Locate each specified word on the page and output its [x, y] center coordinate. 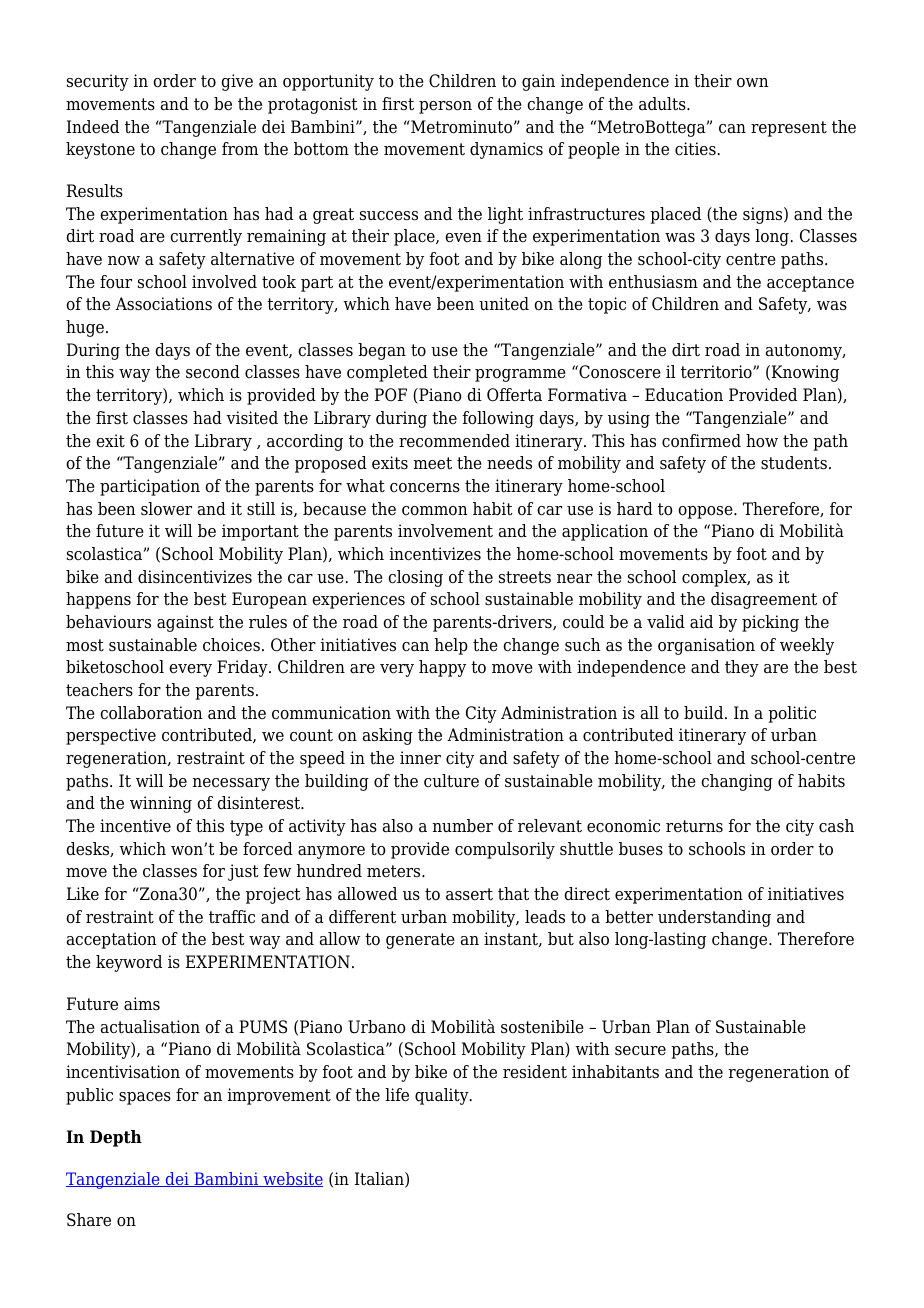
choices [231, 645]
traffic [232, 917]
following [498, 419]
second [213, 372]
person [445, 107]
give [237, 82]
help [451, 646]
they [742, 668]
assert [469, 894]
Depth [116, 1138]
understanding [714, 918]
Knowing [805, 373]
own [753, 83]
